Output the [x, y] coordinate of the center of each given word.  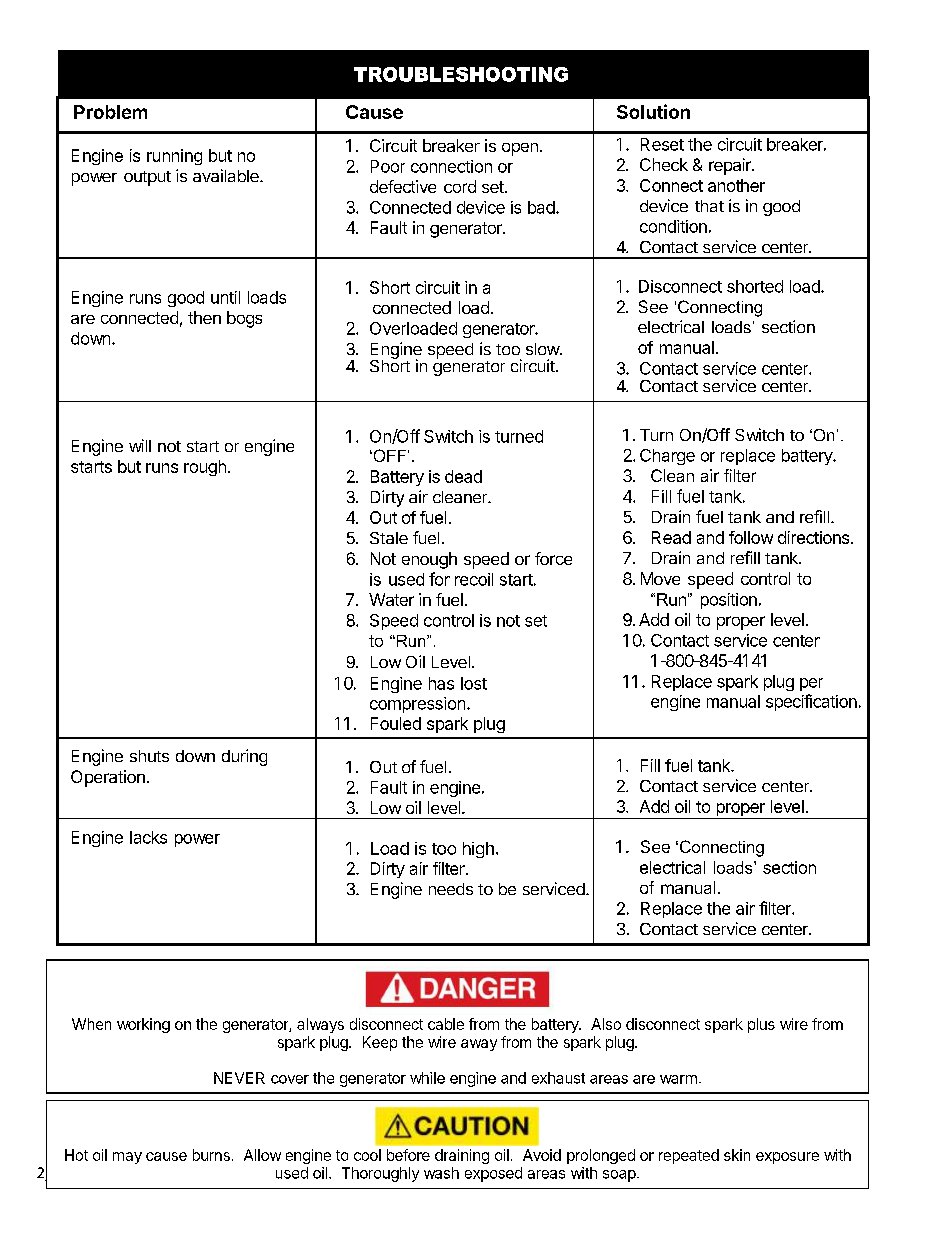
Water [391, 599]
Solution [653, 111]
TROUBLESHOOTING [461, 74]
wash [441, 1173]
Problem [110, 112]
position [729, 601]
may [127, 1158]
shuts [149, 756]
